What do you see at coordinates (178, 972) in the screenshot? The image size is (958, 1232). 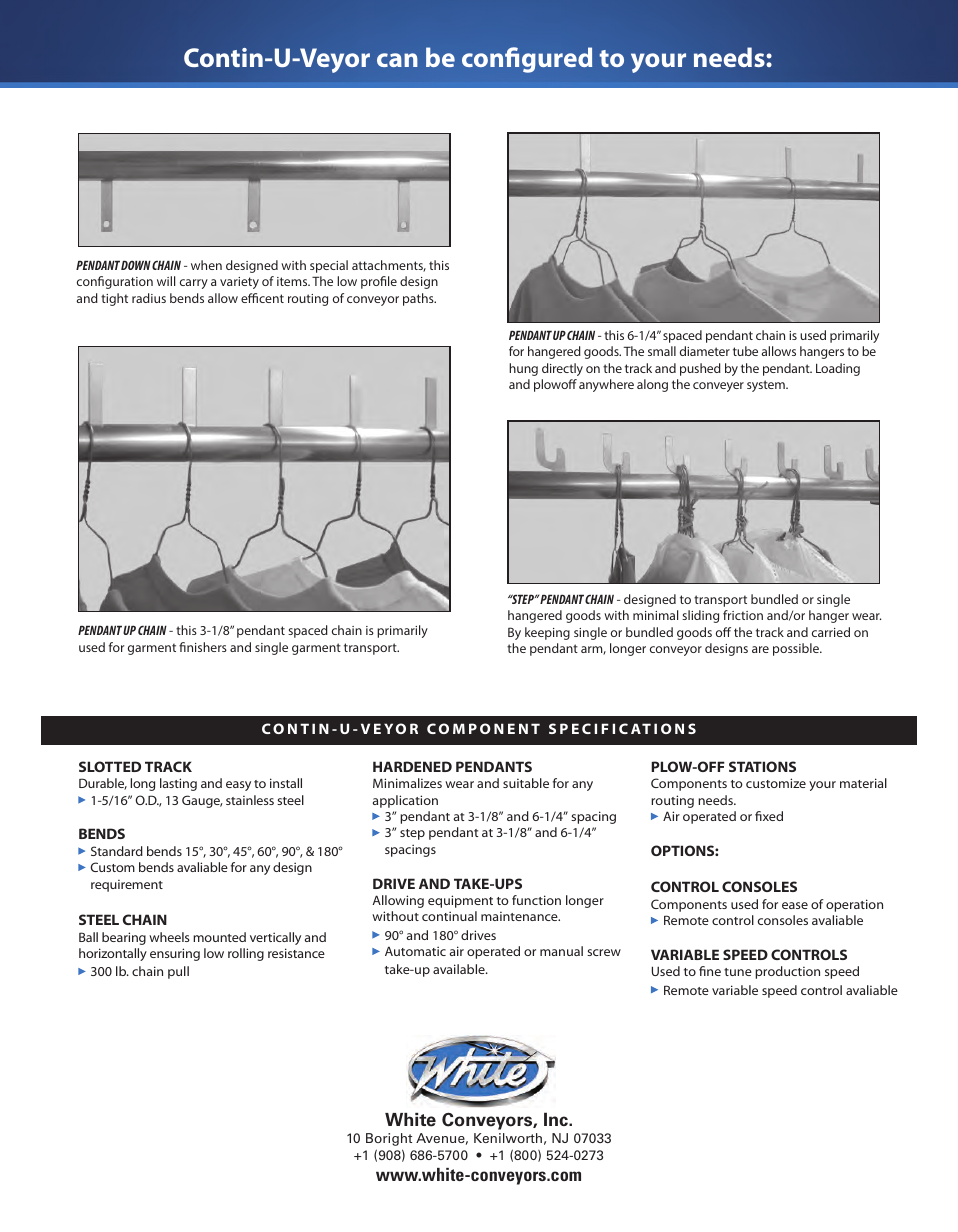 I see `pull` at bounding box center [178, 972].
